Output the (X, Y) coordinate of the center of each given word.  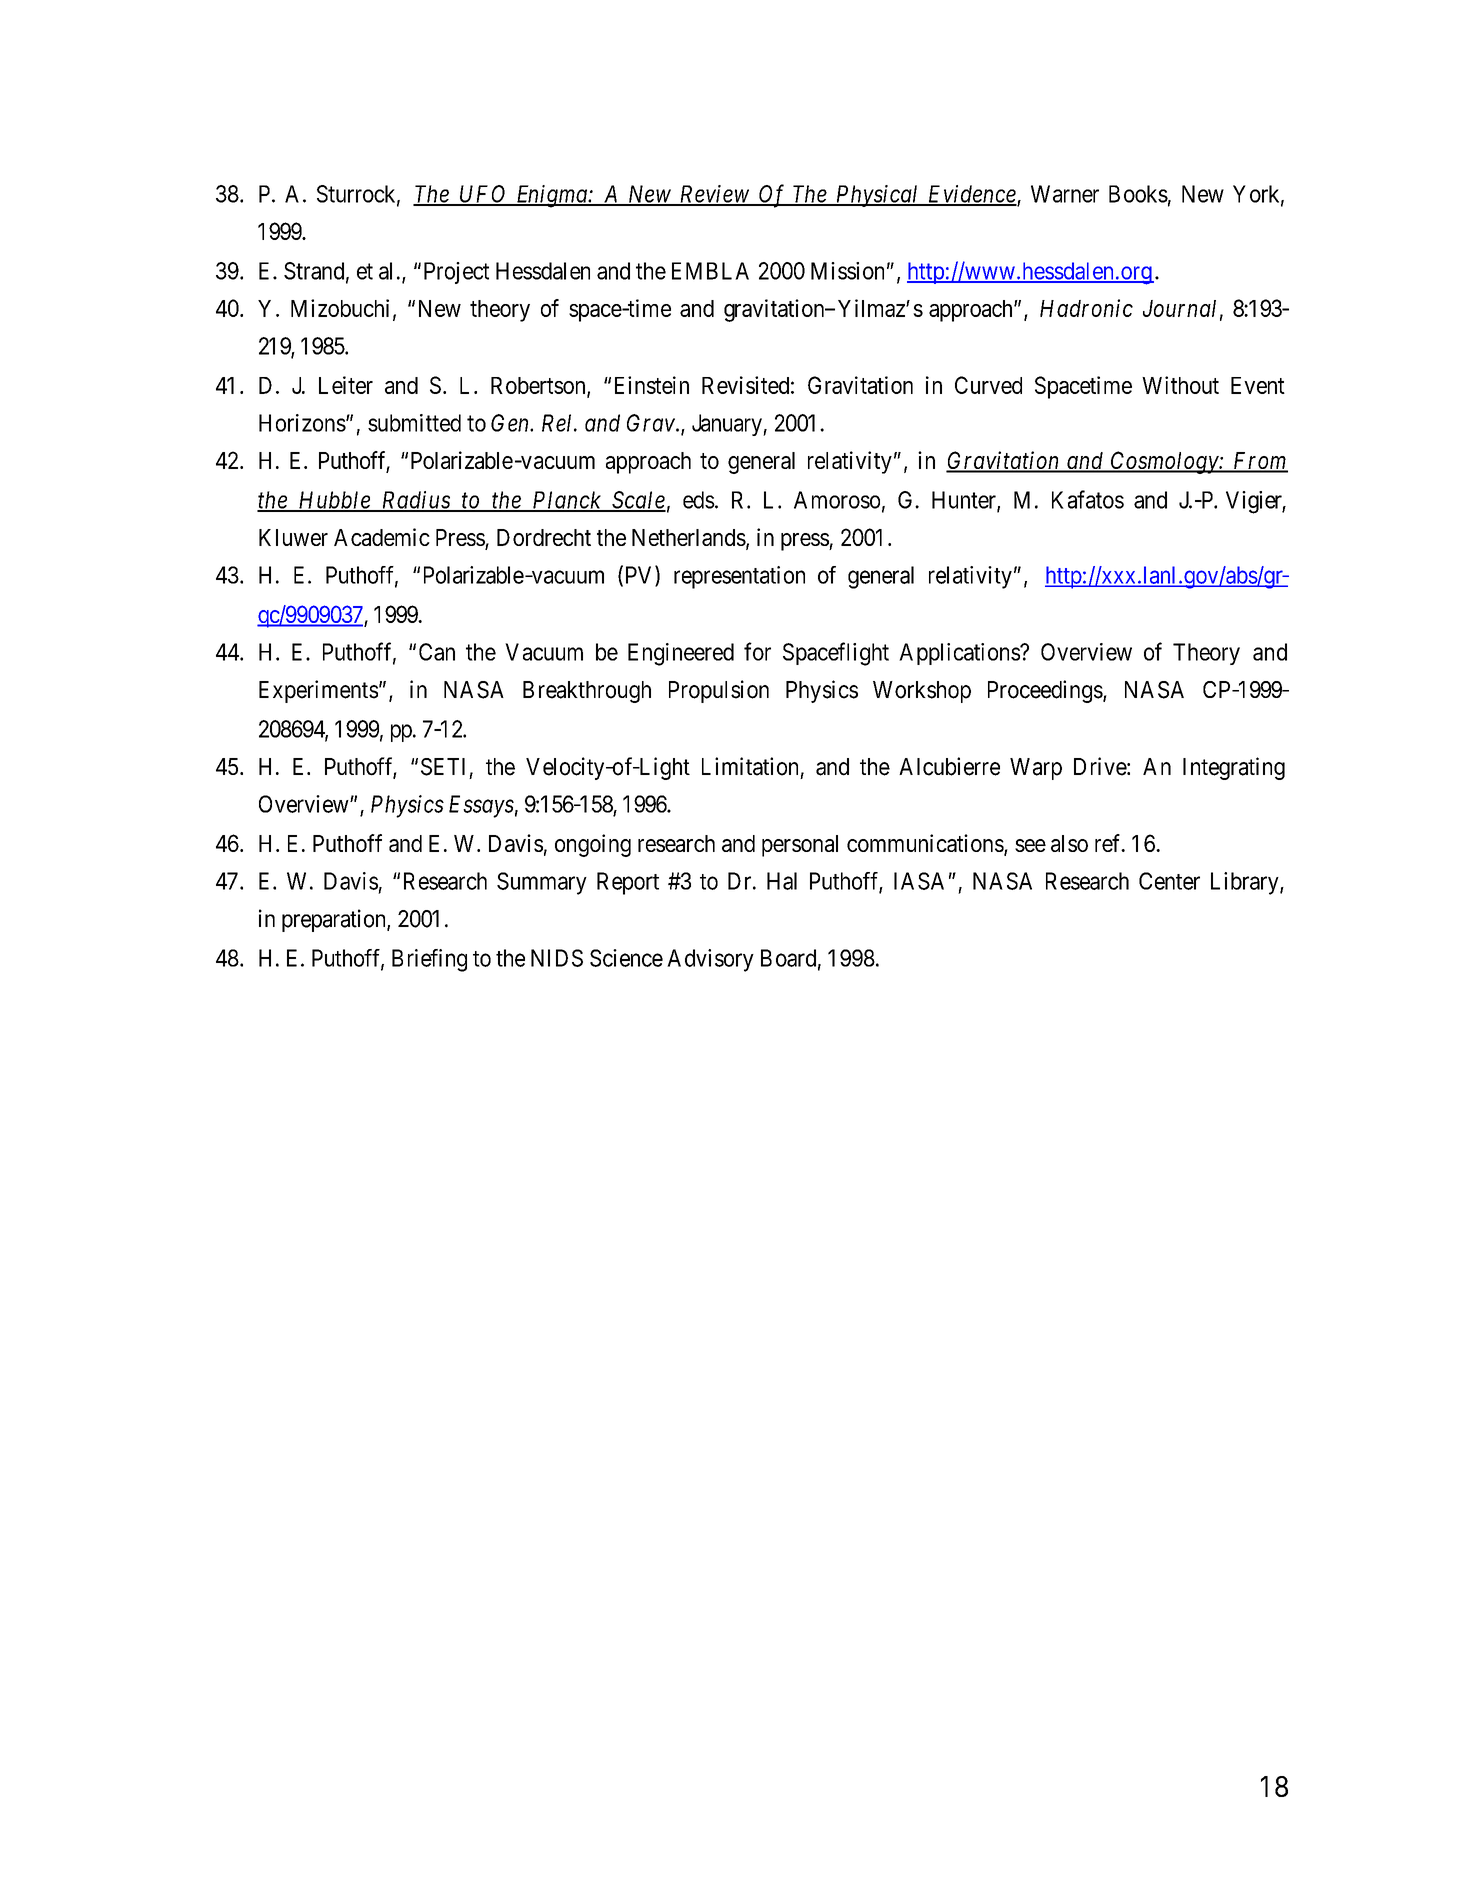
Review (714, 195)
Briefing (429, 960)
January (728, 425)
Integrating (1234, 768)
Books (1138, 194)
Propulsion (719, 691)
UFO (483, 195)
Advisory (710, 960)
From (1259, 462)
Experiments (318, 691)
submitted (414, 423)
